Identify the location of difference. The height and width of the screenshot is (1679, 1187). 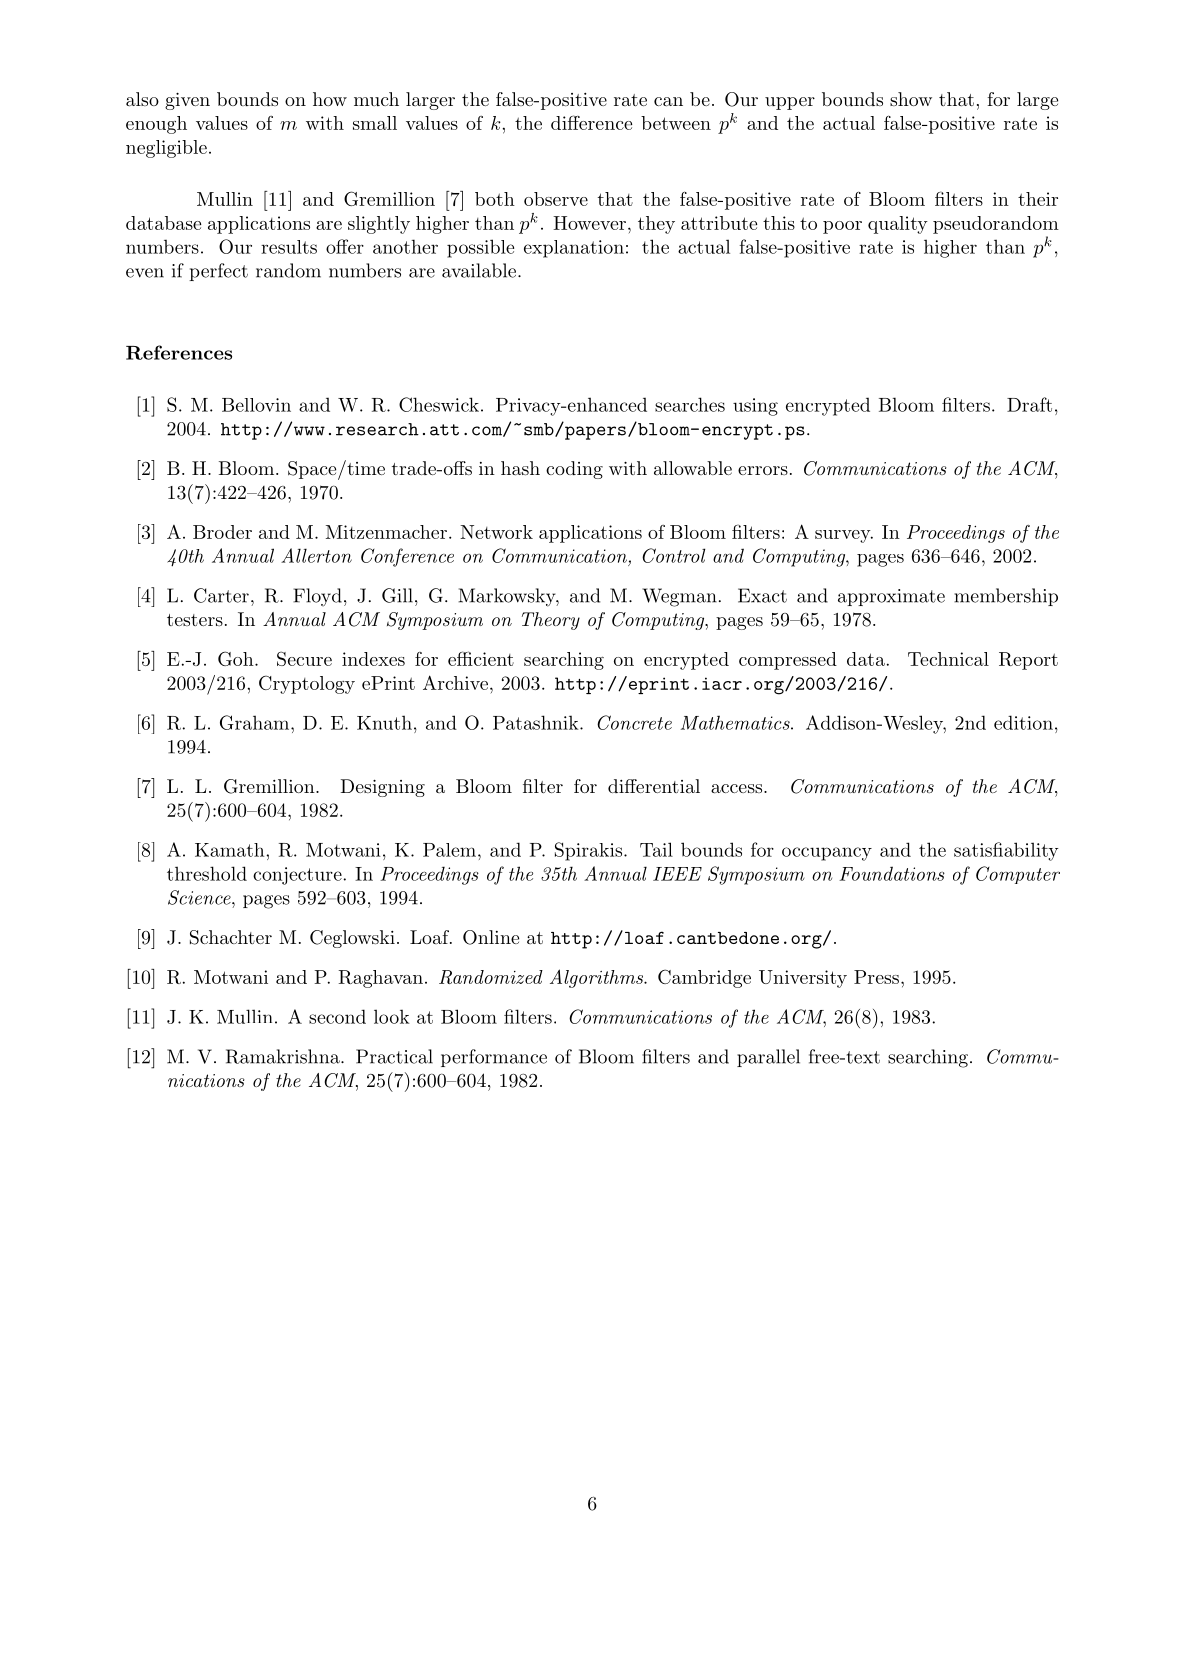
(591, 122).
